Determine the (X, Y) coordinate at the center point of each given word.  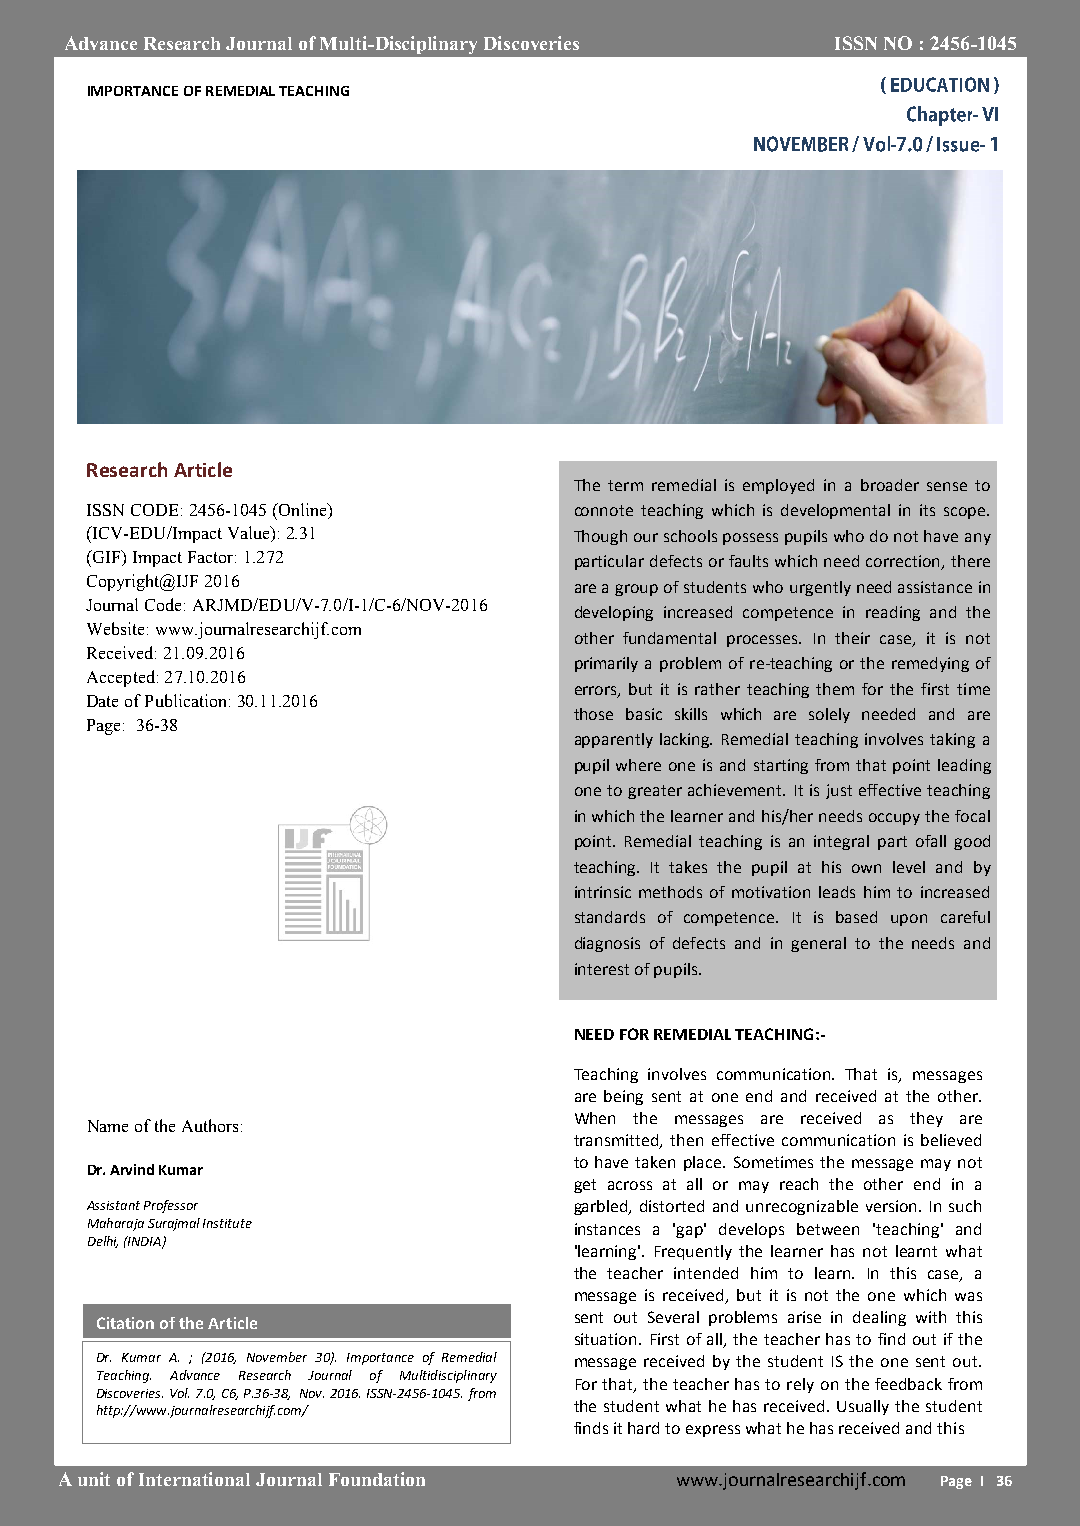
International (194, 1479)
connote (604, 510)
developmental (835, 511)
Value (250, 534)
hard (643, 1428)
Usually (863, 1407)
